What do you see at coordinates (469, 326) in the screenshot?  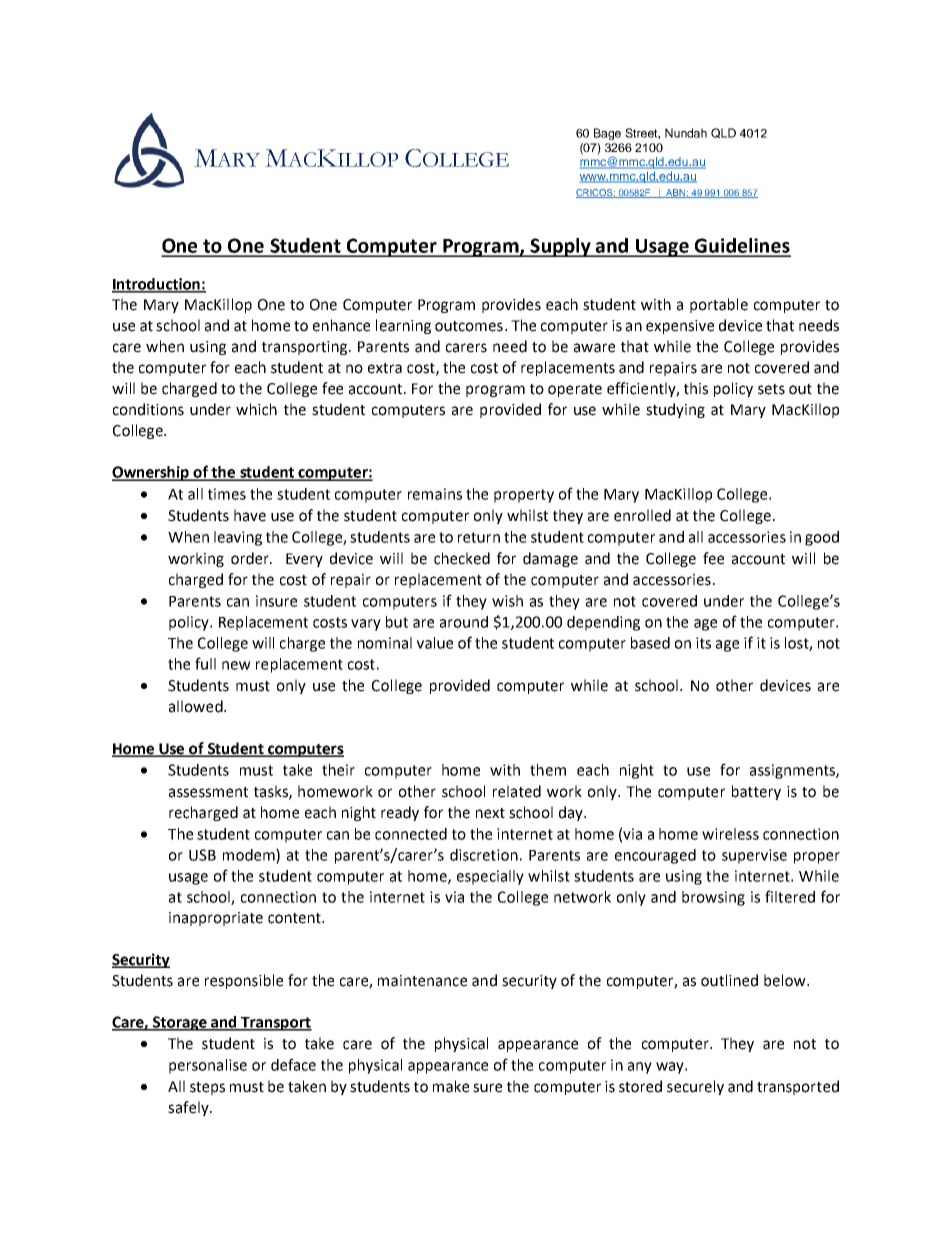 I see `outcomes` at bounding box center [469, 326].
